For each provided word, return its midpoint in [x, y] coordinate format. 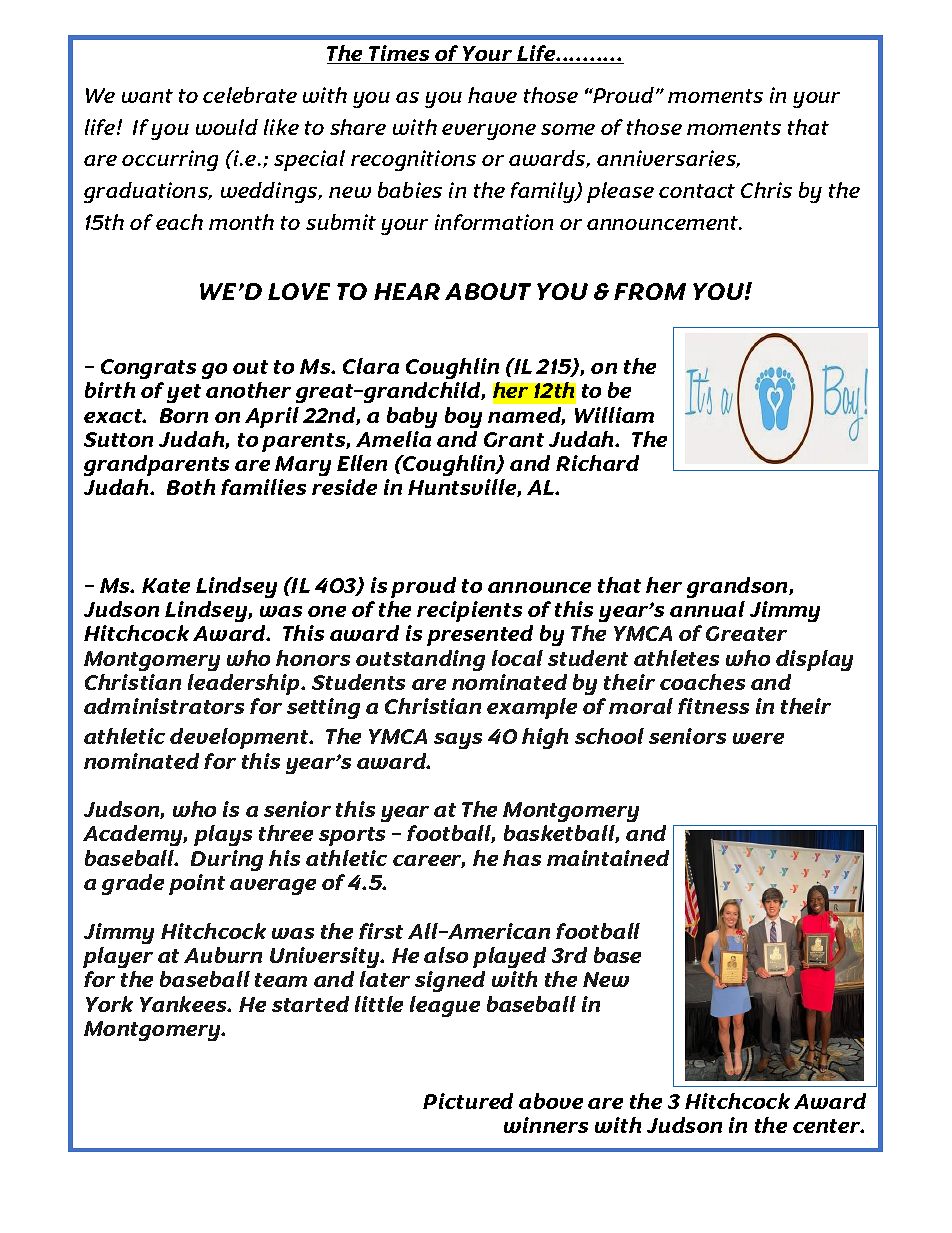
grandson [738, 587]
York [109, 1004]
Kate [166, 585]
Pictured [468, 1101]
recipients [469, 611]
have [492, 95]
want [147, 96]
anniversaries [668, 159]
